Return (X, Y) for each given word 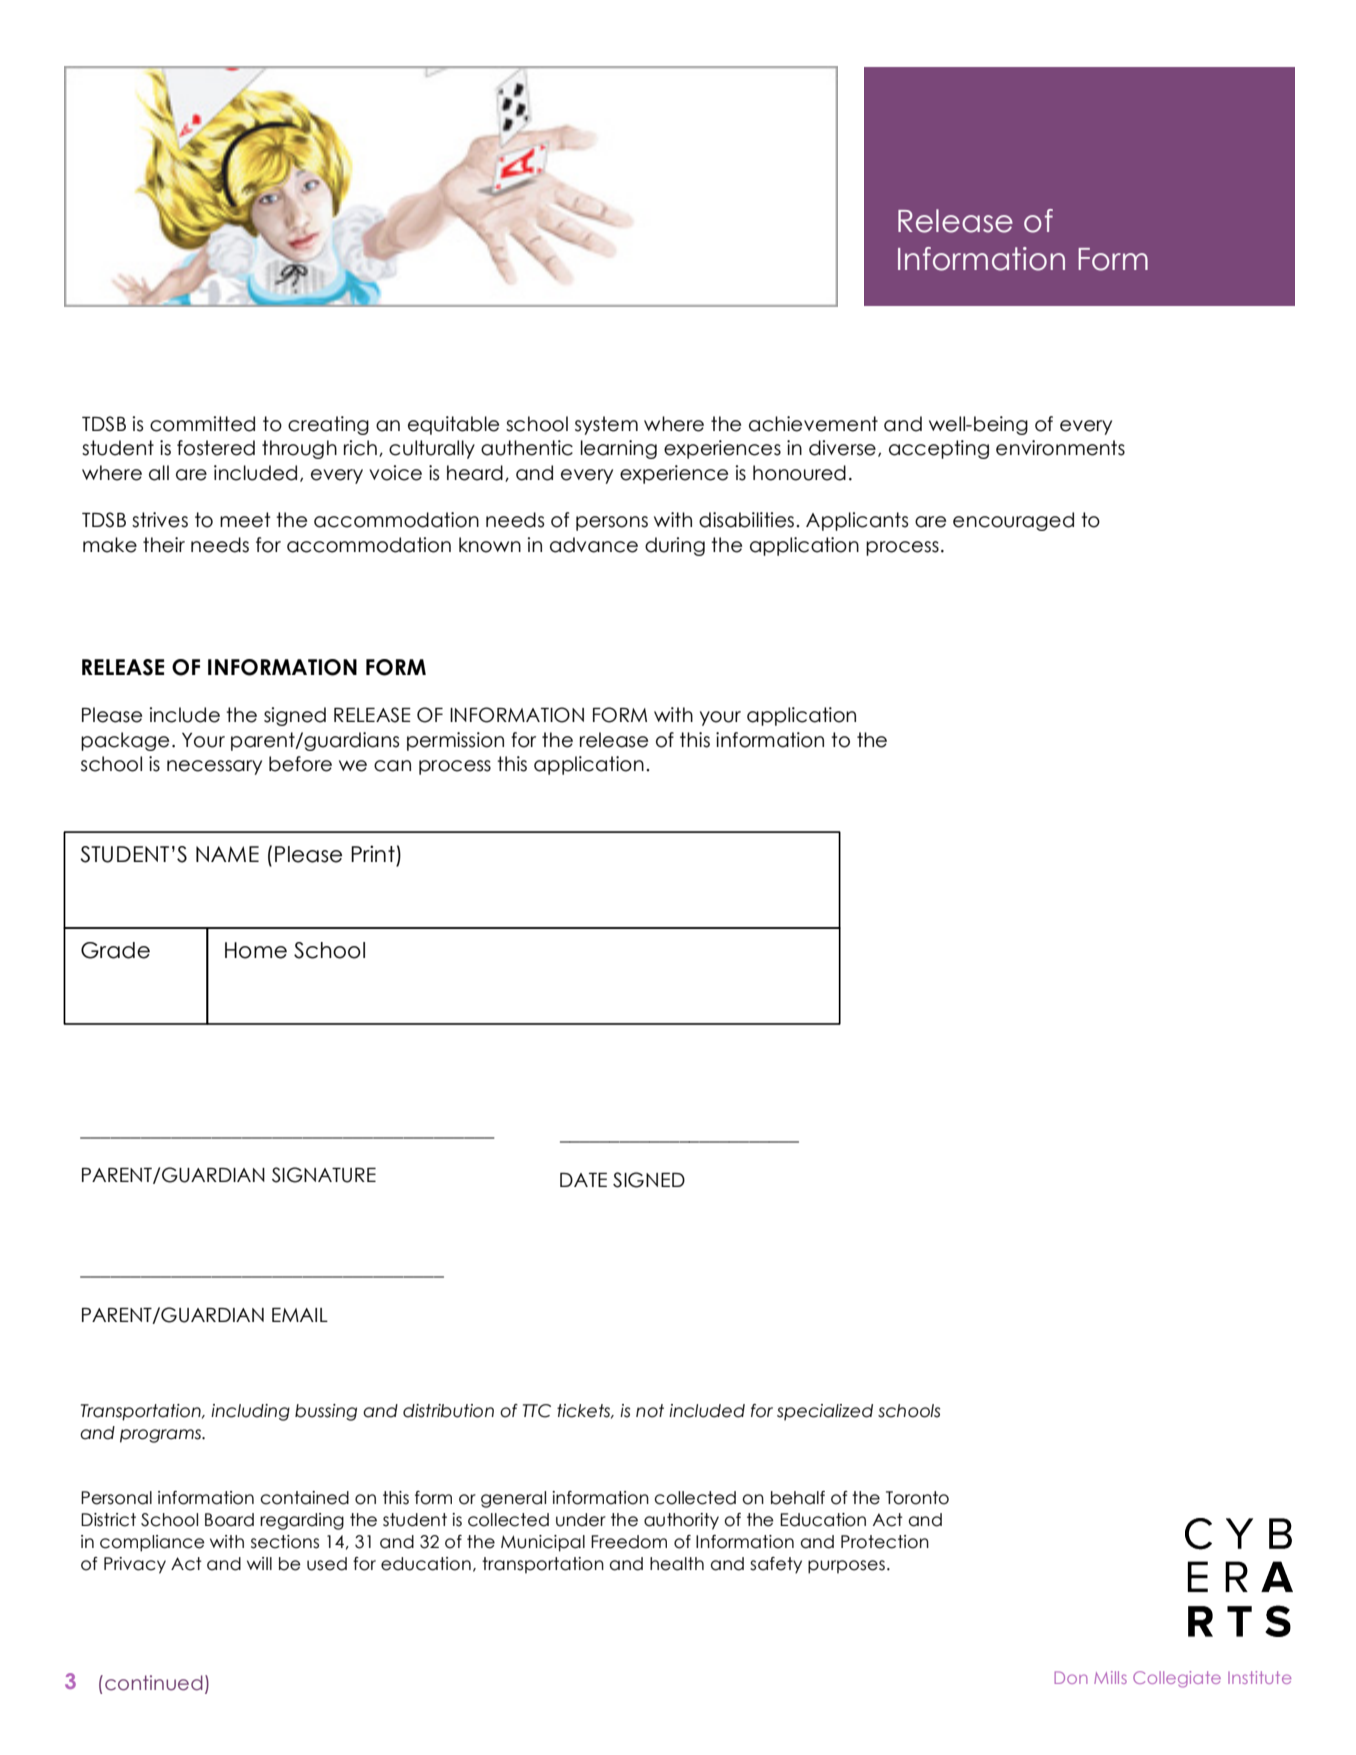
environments (1060, 448)
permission (455, 741)
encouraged (1013, 521)
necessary (214, 767)
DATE (583, 1180)
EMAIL (300, 1315)
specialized (825, 1412)
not (650, 1411)
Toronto (917, 1498)
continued (154, 1683)
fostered (216, 448)
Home (256, 950)
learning (619, 449)
